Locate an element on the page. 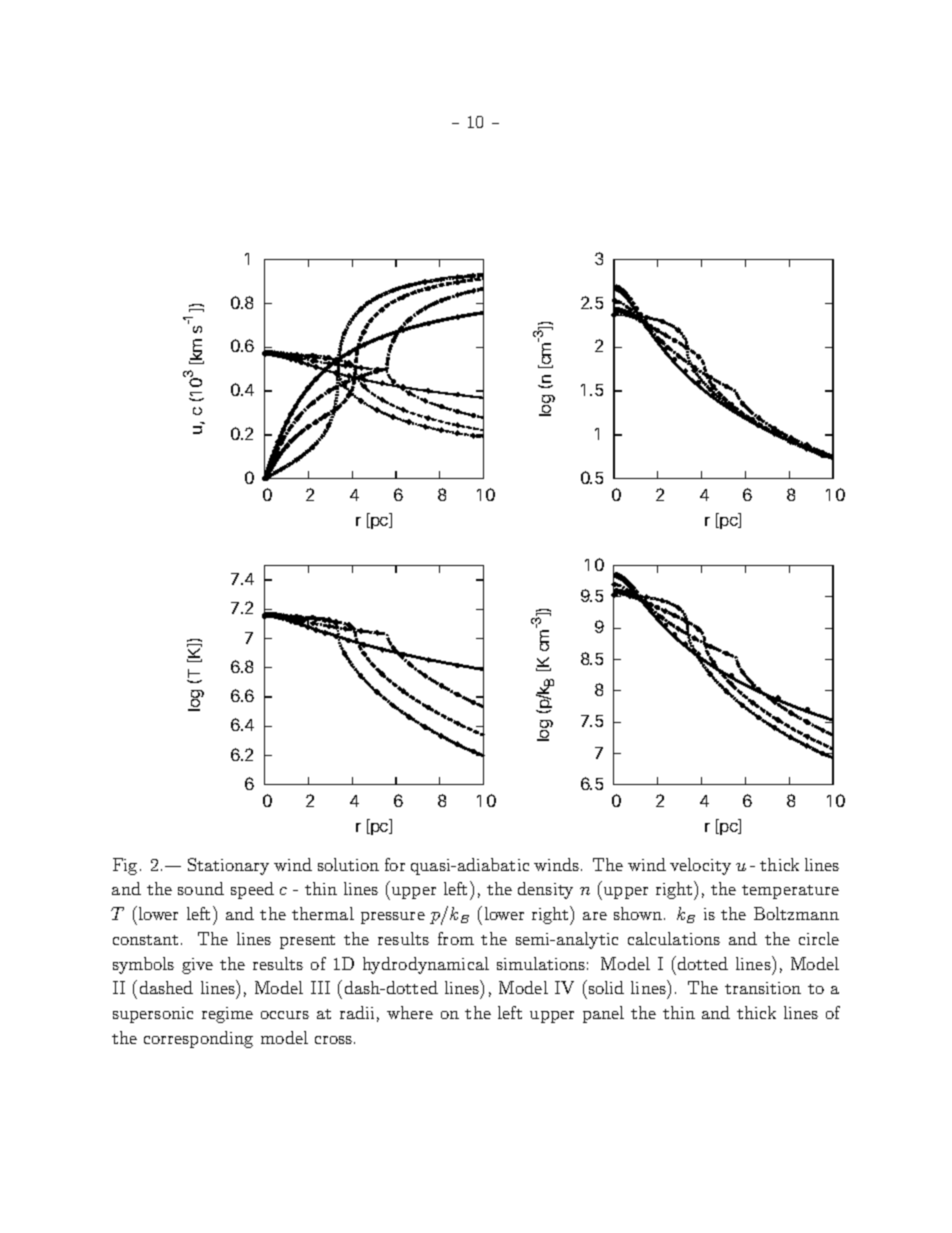 Image resolution: width=952 pixels, height=1233 pixels. solid is located at coordinates (605, 987).
